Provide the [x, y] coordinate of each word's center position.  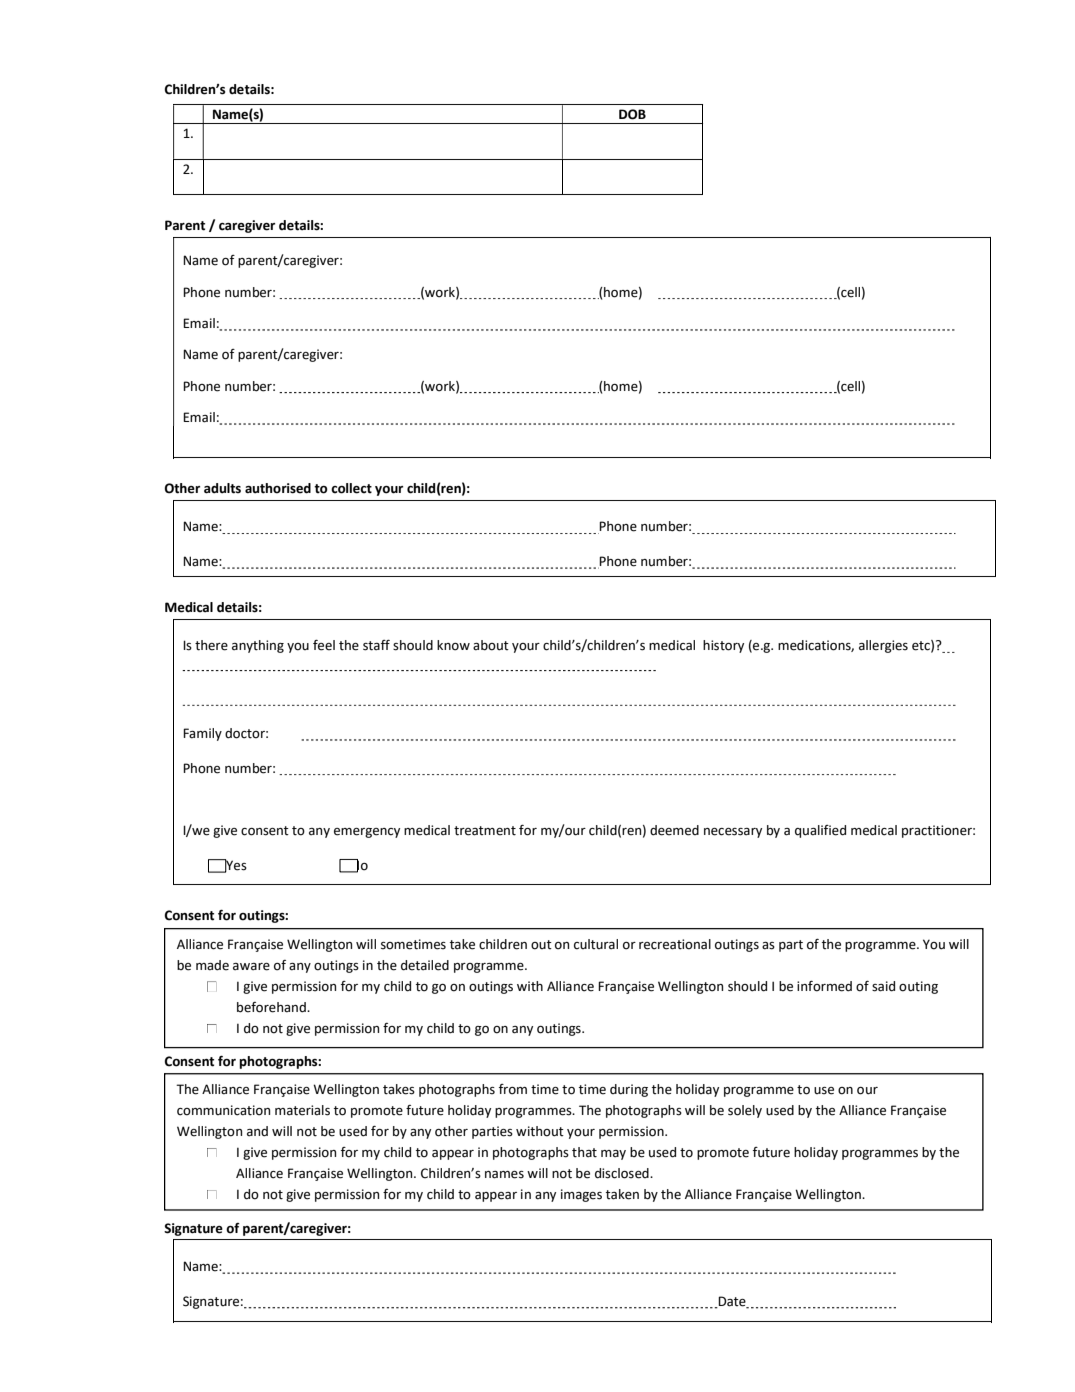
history [723, 646]
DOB [632, 114]
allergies [883, 646]
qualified [820, 831]
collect [351, 488]
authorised [278, 488]
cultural [596, 944]
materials [302, 1110]
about [491, 645]
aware [251, 967]
